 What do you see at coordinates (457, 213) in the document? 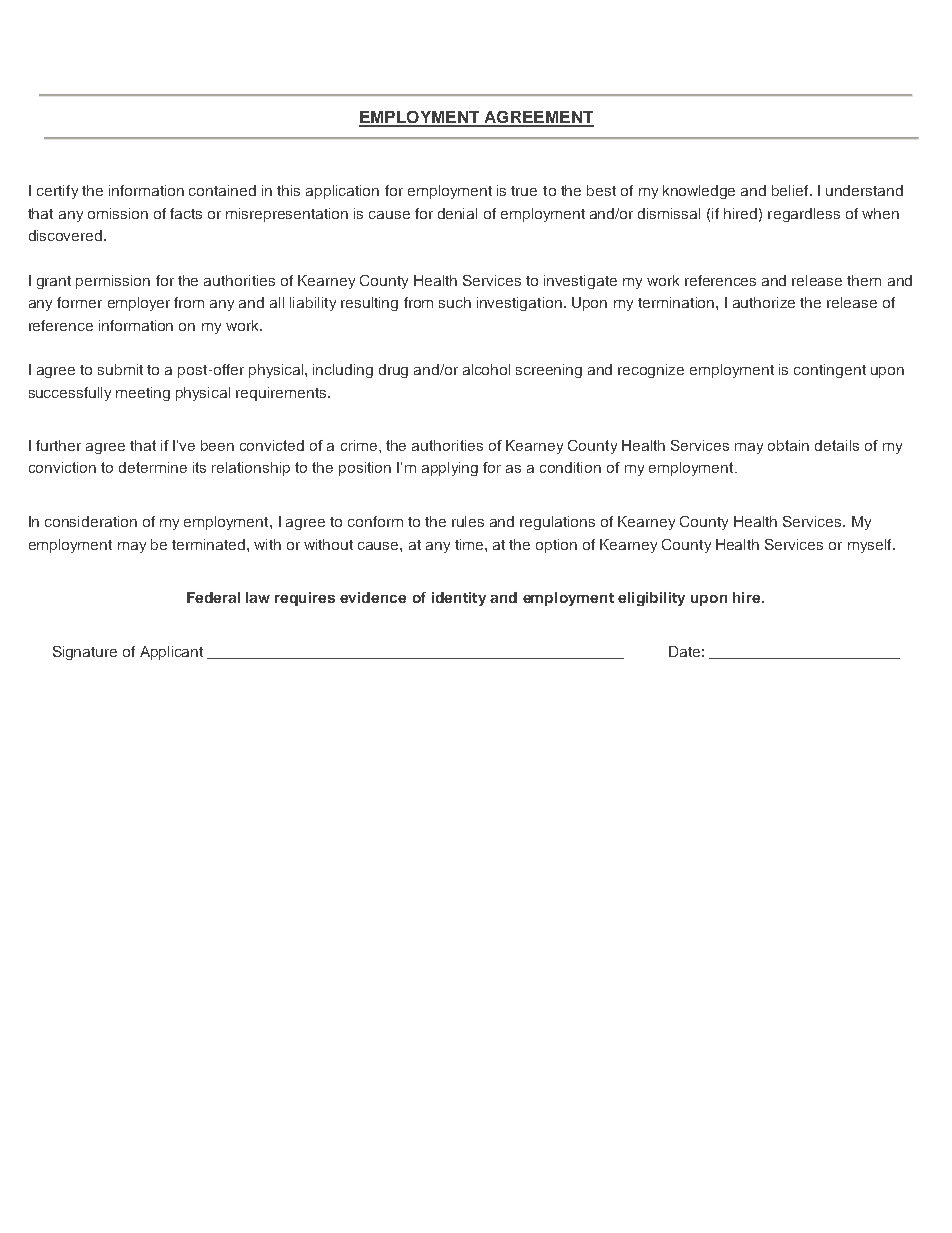
I see `denial` at bounding box center [457, 213].
